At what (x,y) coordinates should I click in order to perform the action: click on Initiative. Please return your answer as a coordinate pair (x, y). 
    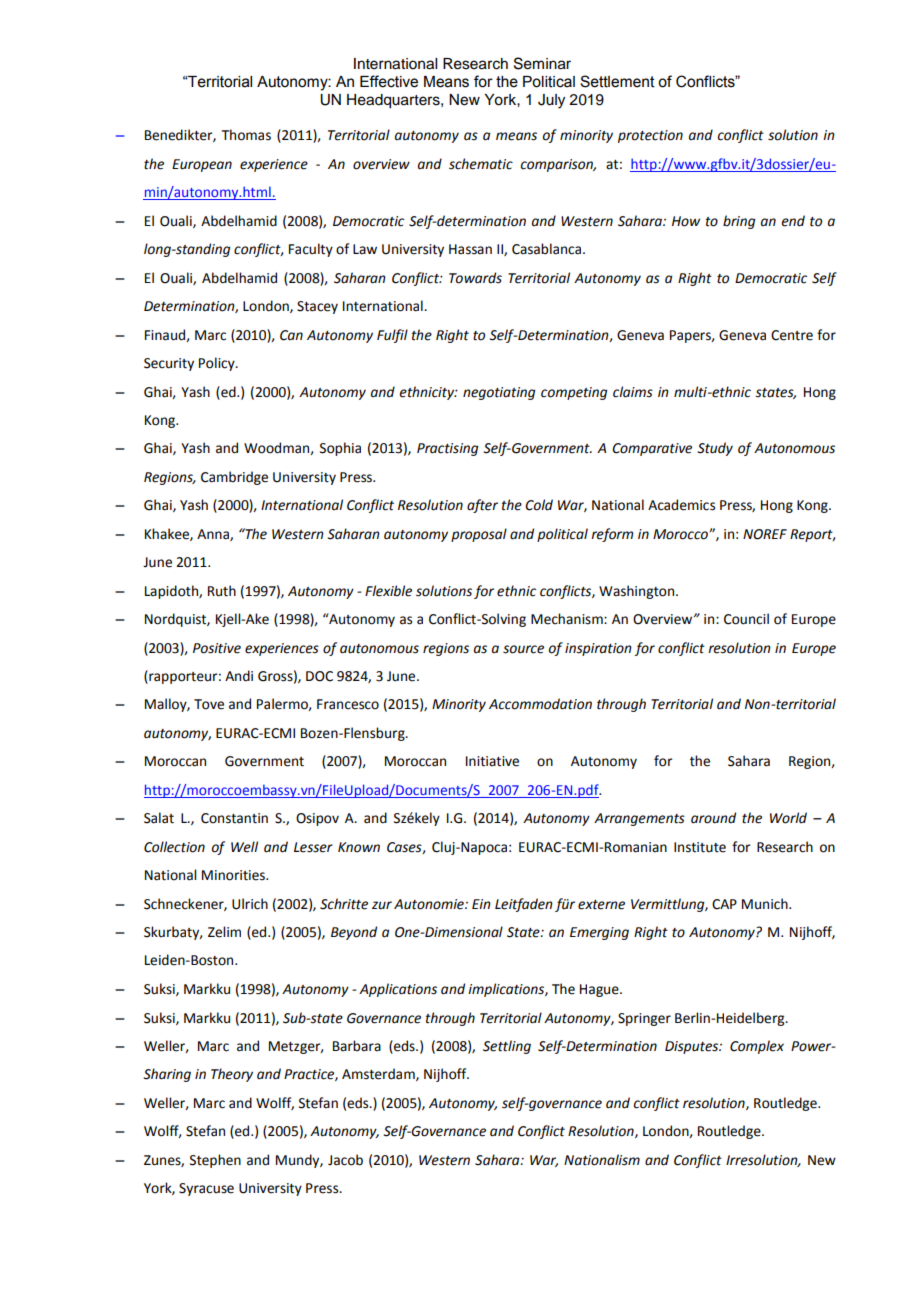
    Looking at the image, I should click on (492, 761).
